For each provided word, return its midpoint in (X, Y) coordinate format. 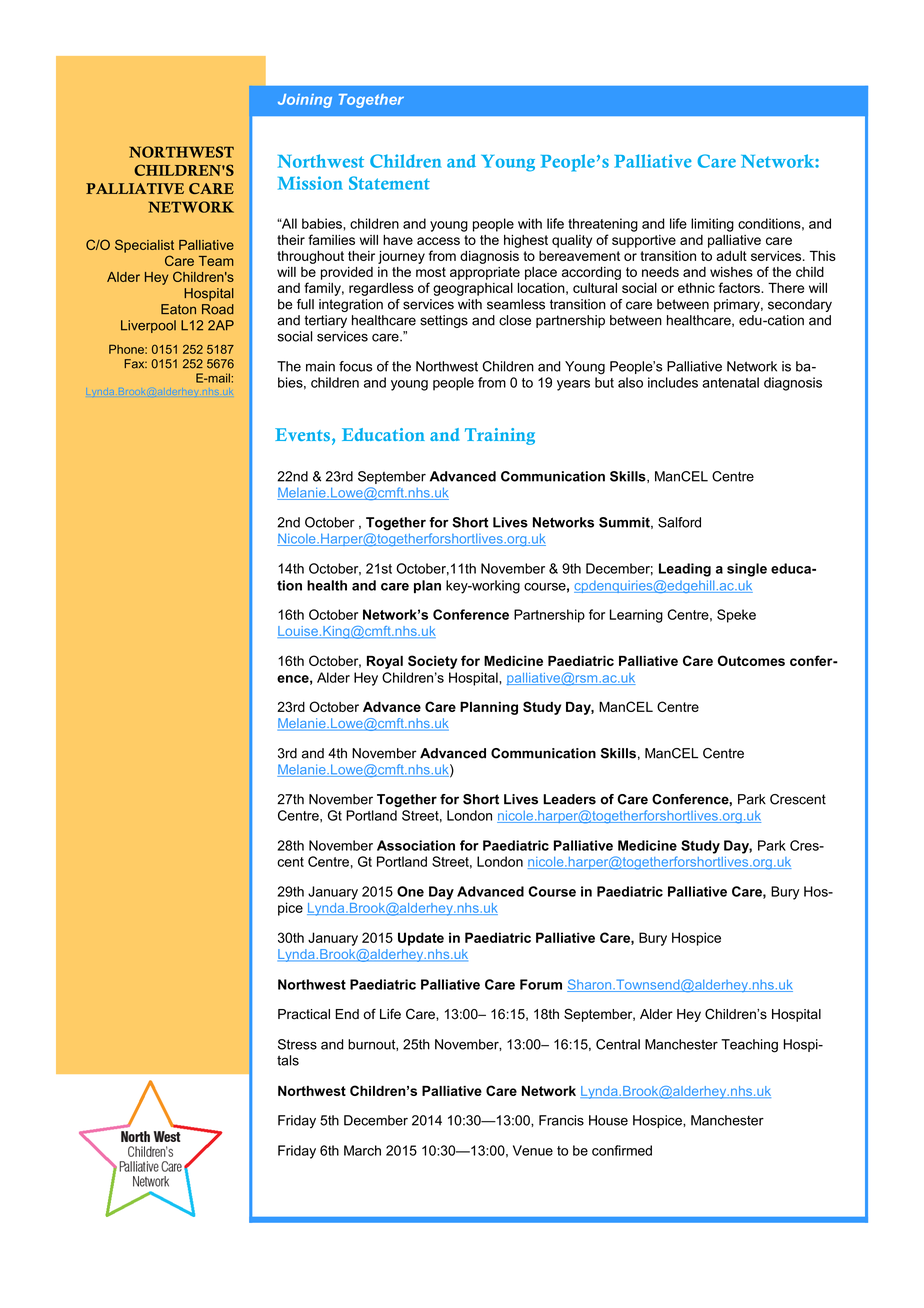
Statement (389, 183)
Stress (297, 1044)
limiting (712, 225)
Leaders (569, 799)
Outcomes (751, 660)
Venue (533, 1150)
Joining (305, 101)
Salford (679, 522)
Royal (385, 662)
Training (500, 436)
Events (302, 434)
